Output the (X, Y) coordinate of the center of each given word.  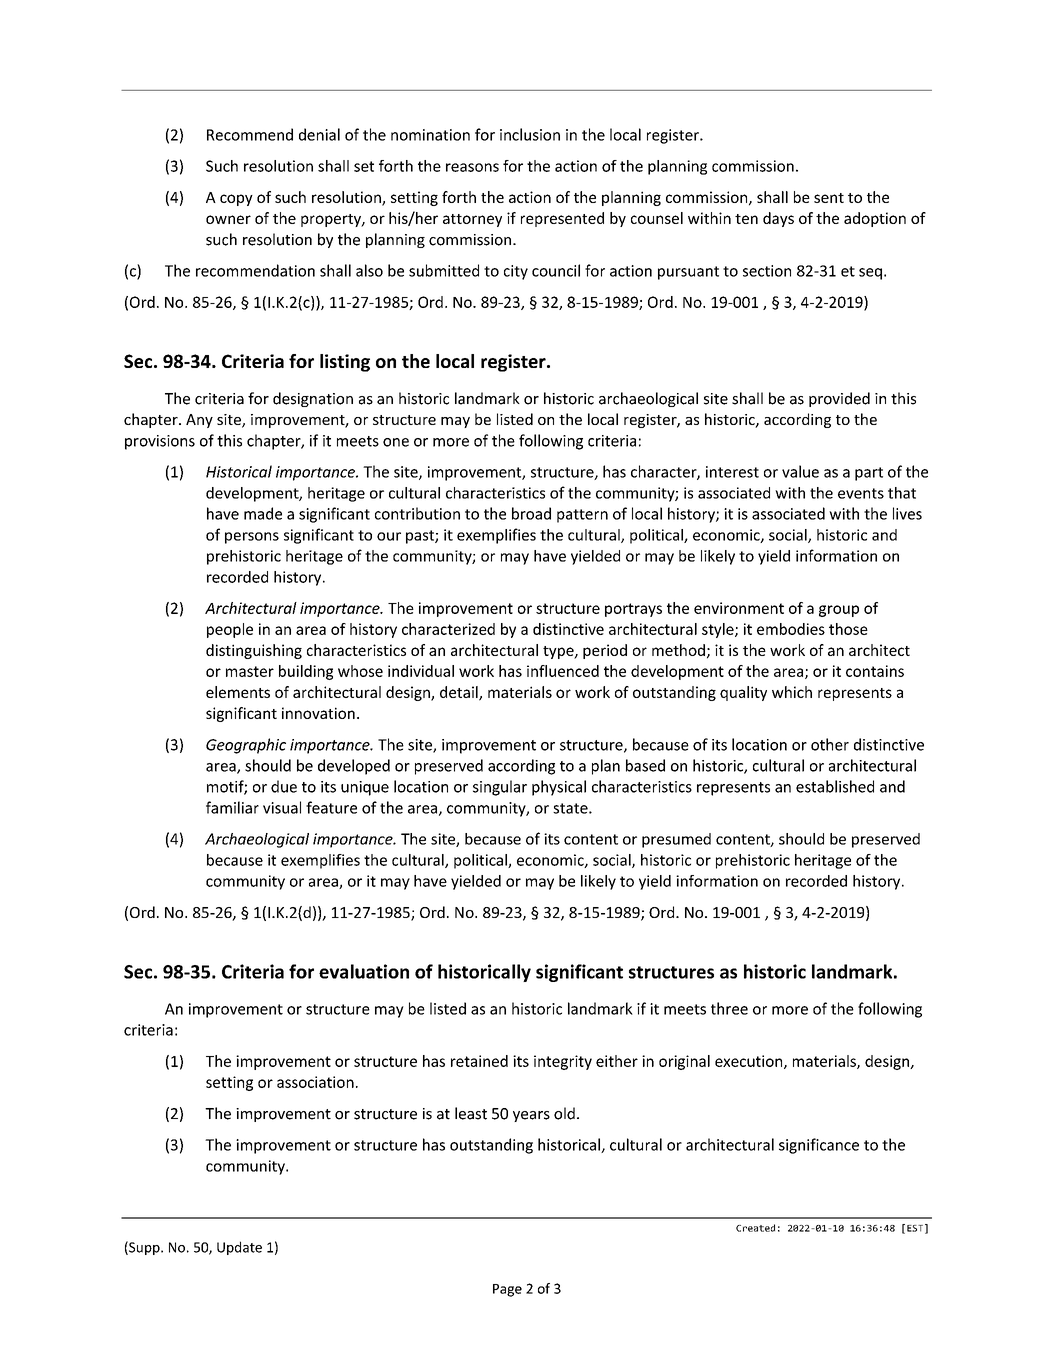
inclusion (530, 134)
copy (236, 200)
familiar (232, 807)
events (861, 493)
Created (755, 1228)
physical (559, 788)
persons (252, 538)
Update (239, 1248)
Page (507, 1290)
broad (531, 513)
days (778, 219)
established (835, 786)
